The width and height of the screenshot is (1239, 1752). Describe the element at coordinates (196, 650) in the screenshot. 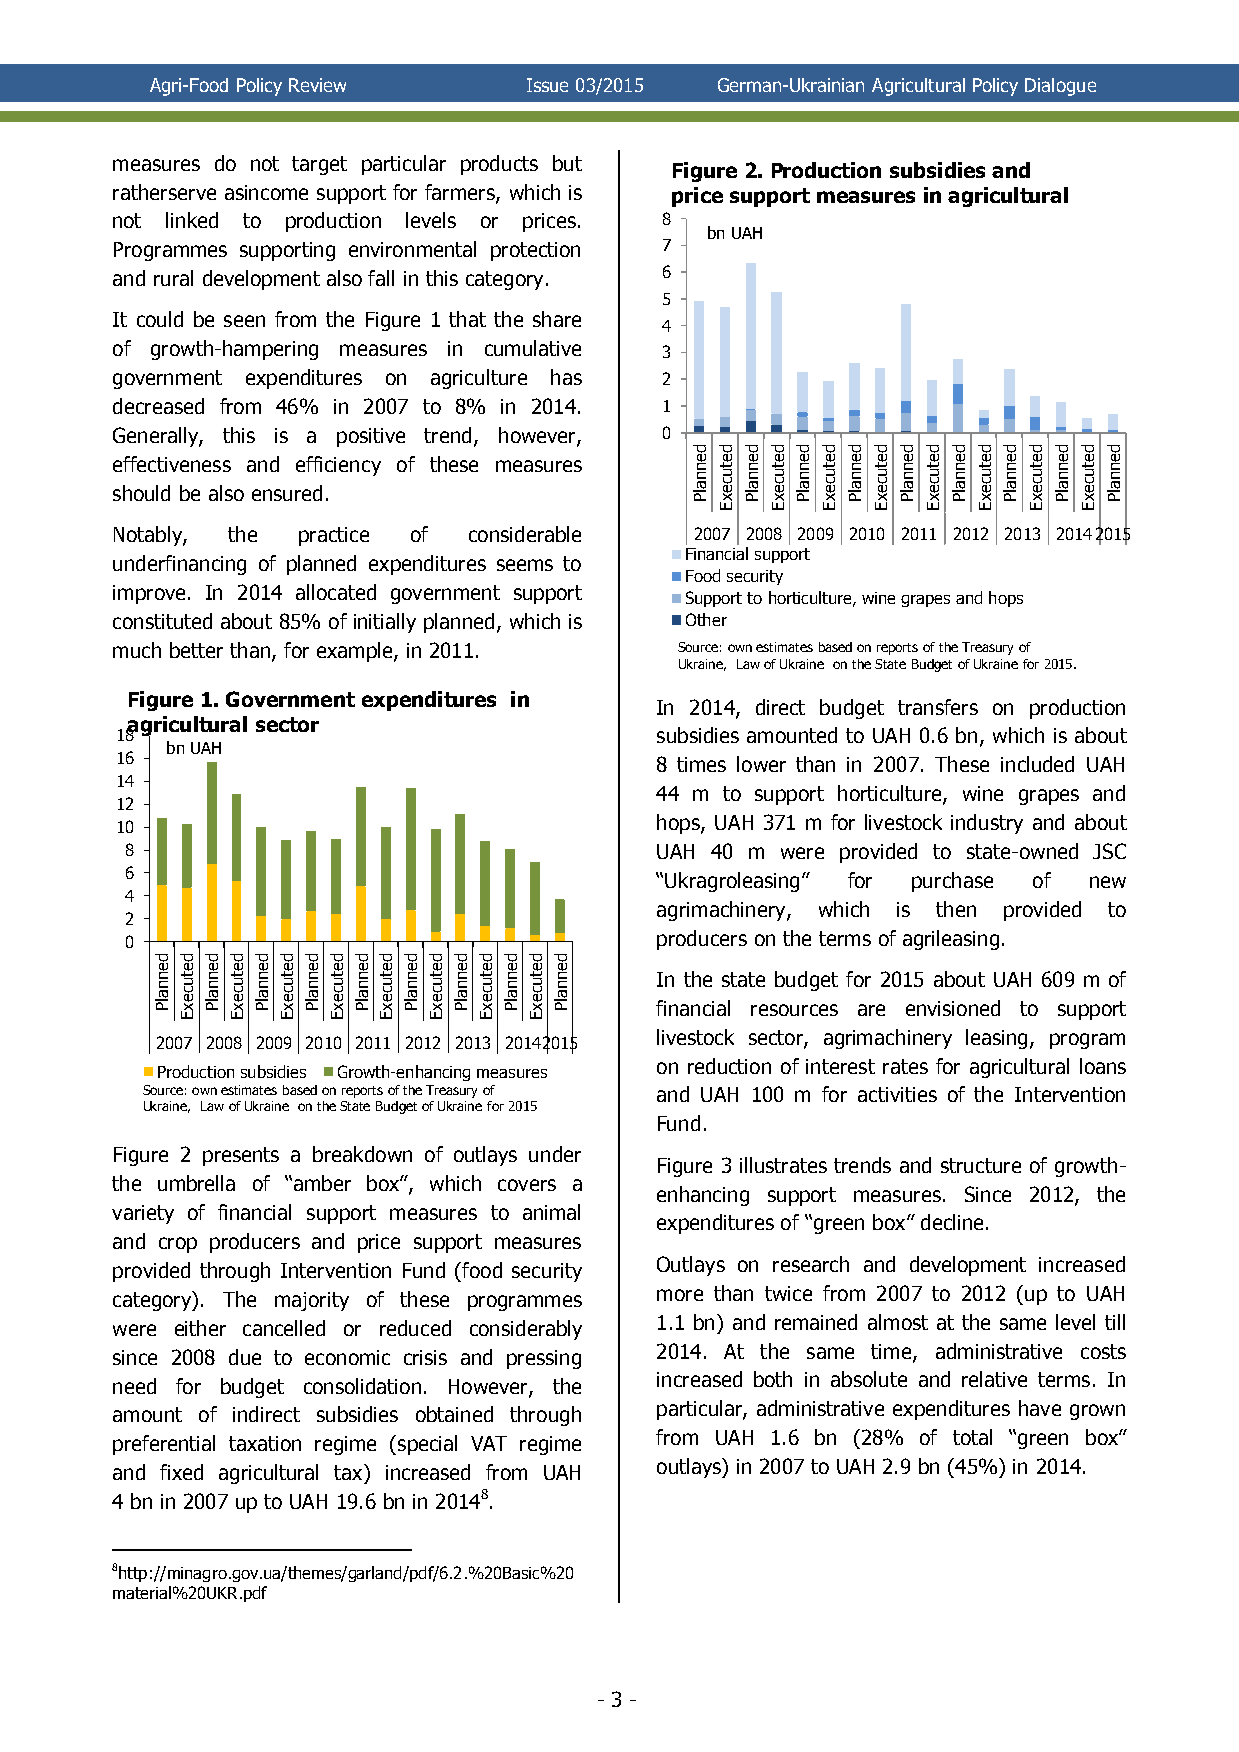

I see `better` at that location.
